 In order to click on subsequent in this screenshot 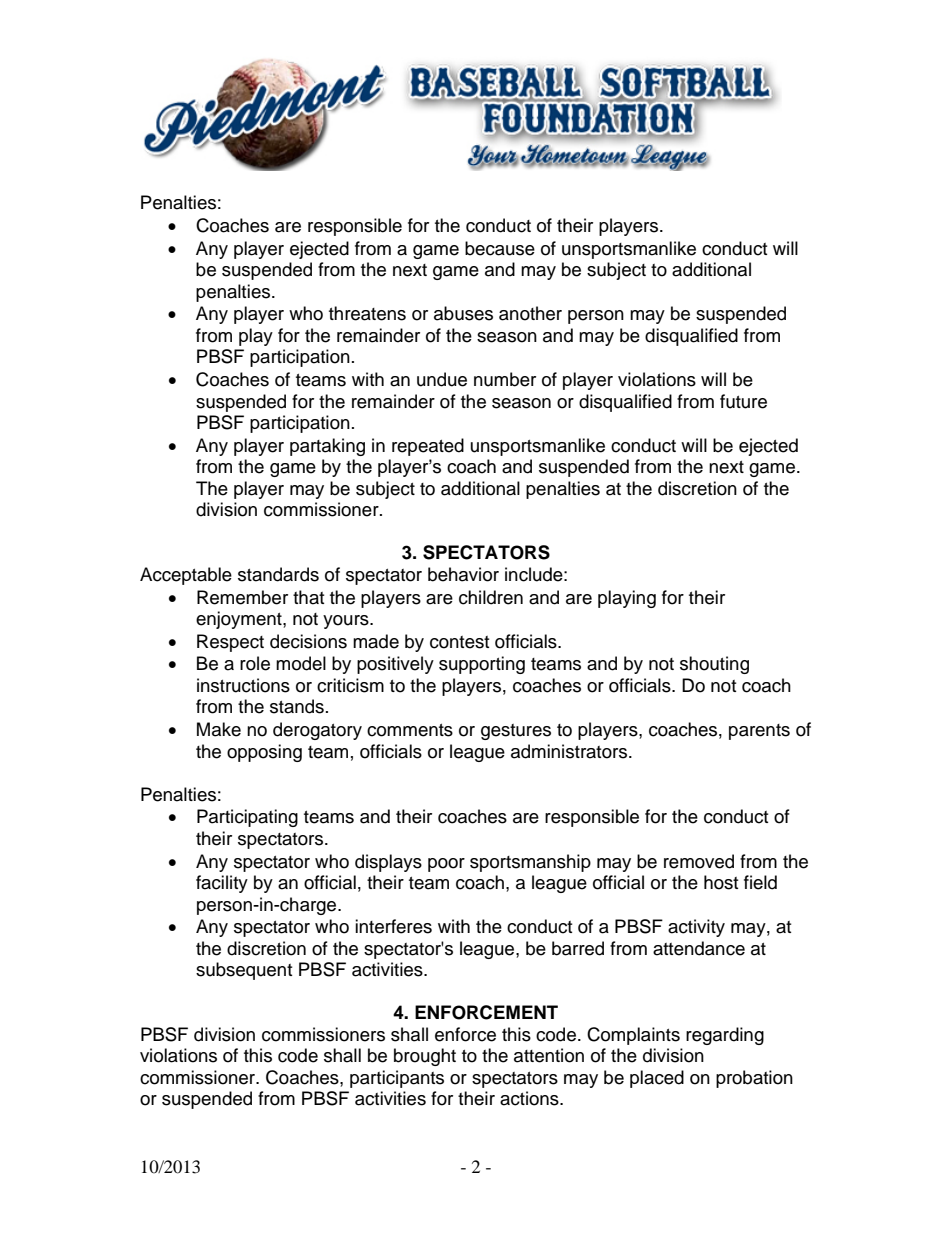, I will do `click(244, 971)`.
